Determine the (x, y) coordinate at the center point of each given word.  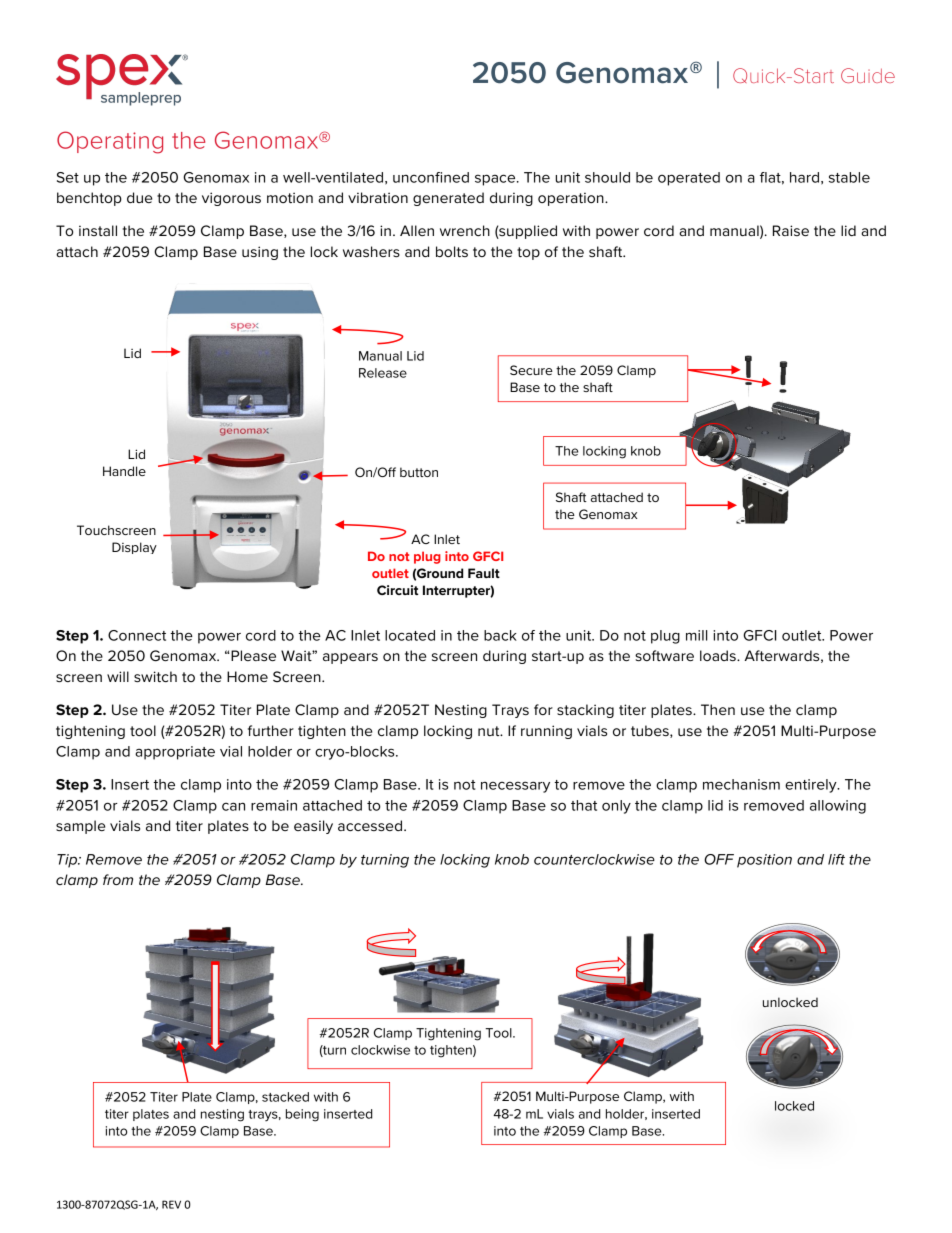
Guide (868, 75)
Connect (137, 635)
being (302, 1115)
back (500, 635)
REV (171, 1204)
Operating (110, 142)
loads (719, 655)
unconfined (431, 177)
